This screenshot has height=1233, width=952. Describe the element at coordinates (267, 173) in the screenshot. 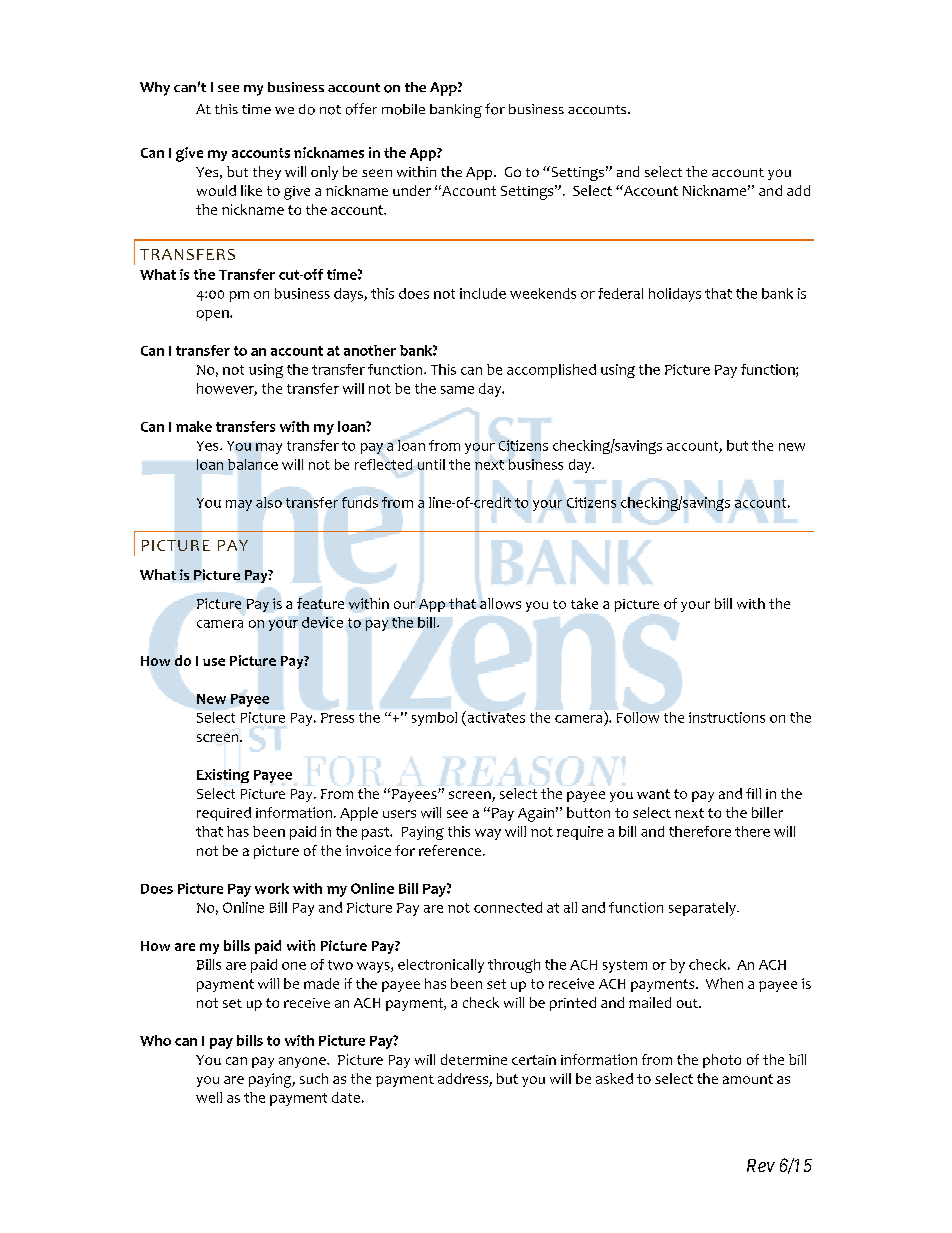

I see `they` at that location.
